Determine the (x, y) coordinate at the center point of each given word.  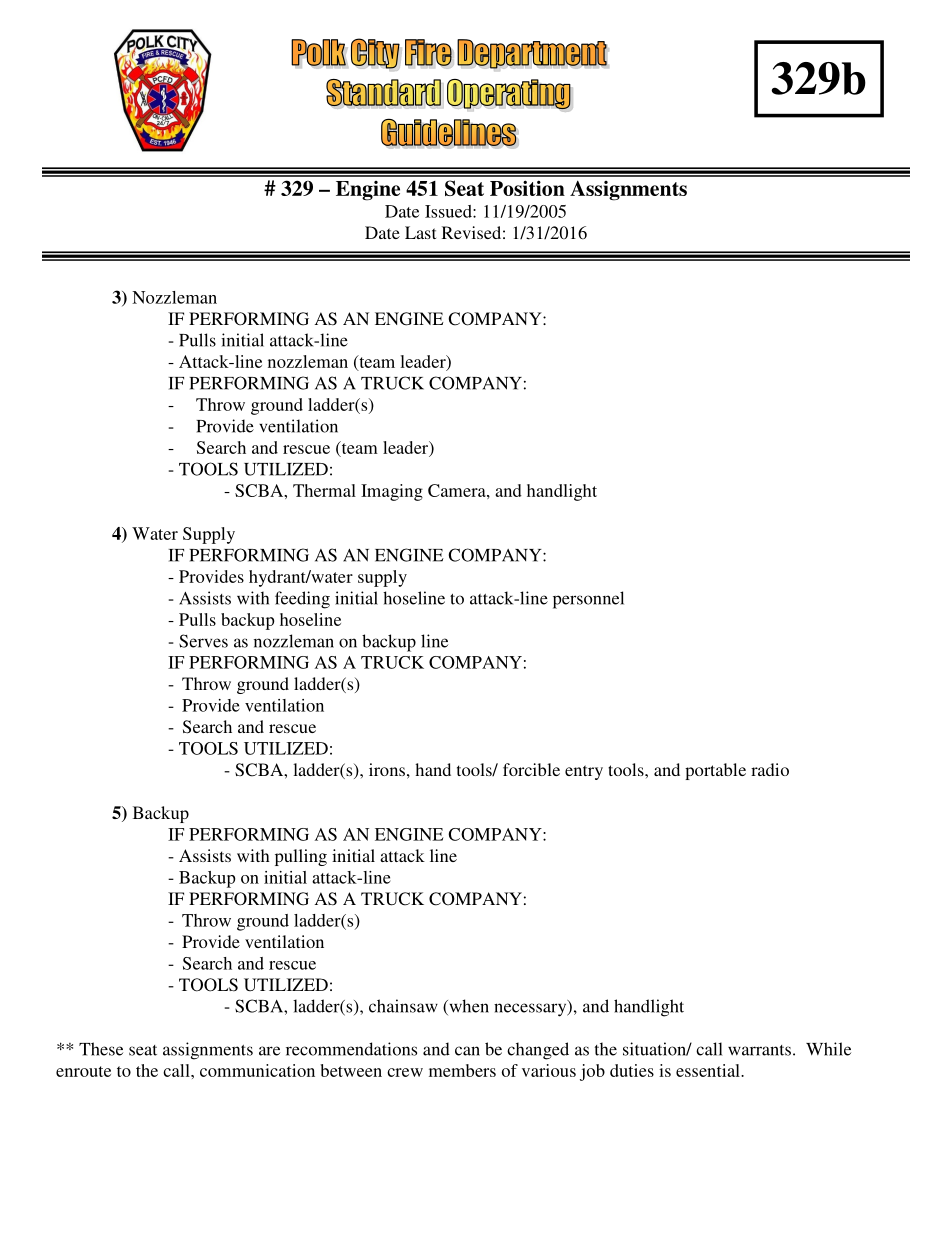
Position (527, 188)
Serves (203, 641)
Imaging (392, 492)
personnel (588, 600)
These (101, 1049)
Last (420, 232)
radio (770, 769)
